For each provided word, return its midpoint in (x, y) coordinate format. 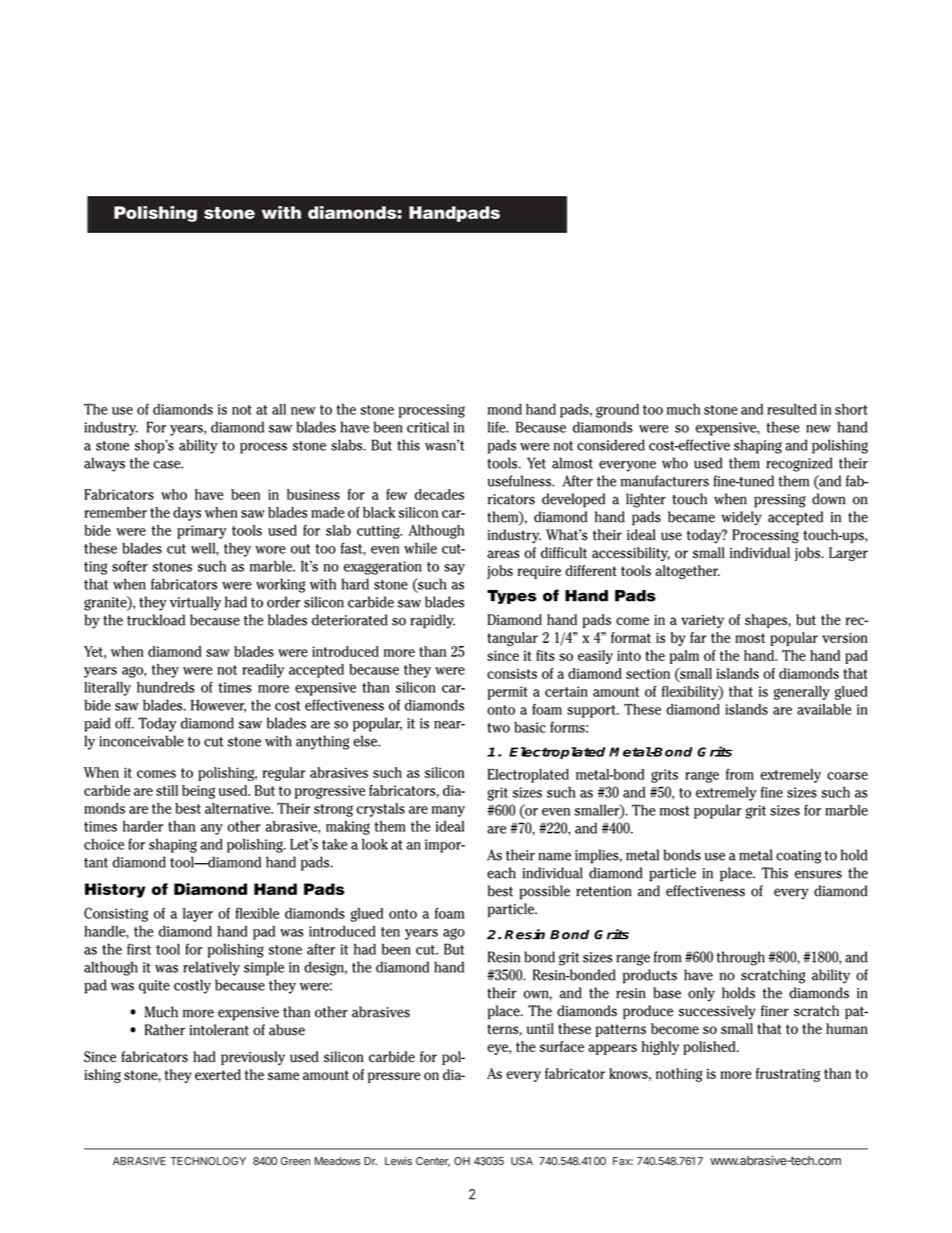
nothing (679, 1075)
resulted (792, 409)
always (104, 464)
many (448, 811)
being (198, 792)
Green (295, 1161)
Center (433, 1162)
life (498, 427)
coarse (847, 776)
